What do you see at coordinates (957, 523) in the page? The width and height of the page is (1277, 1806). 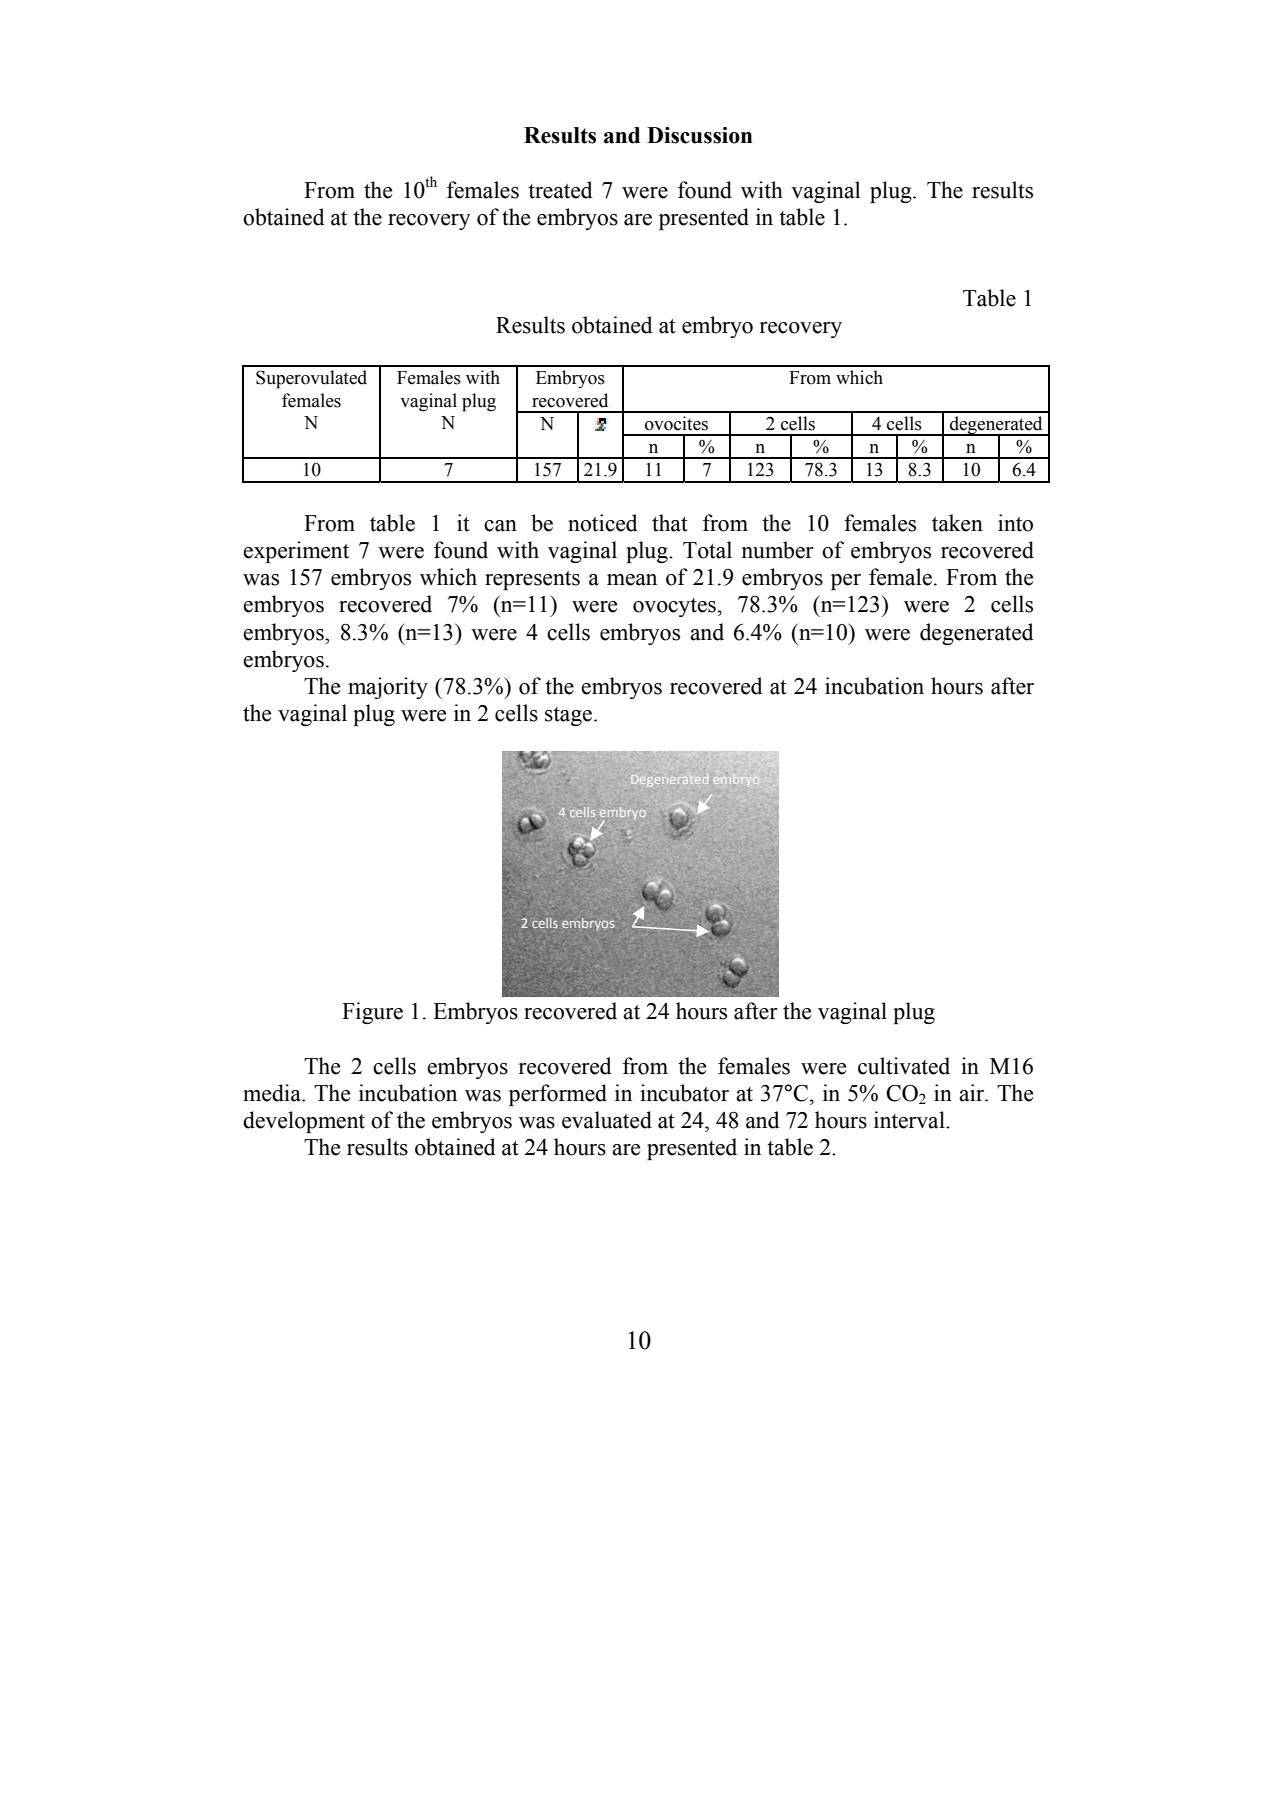 I see `taken` at bounding box center [957, 523].
